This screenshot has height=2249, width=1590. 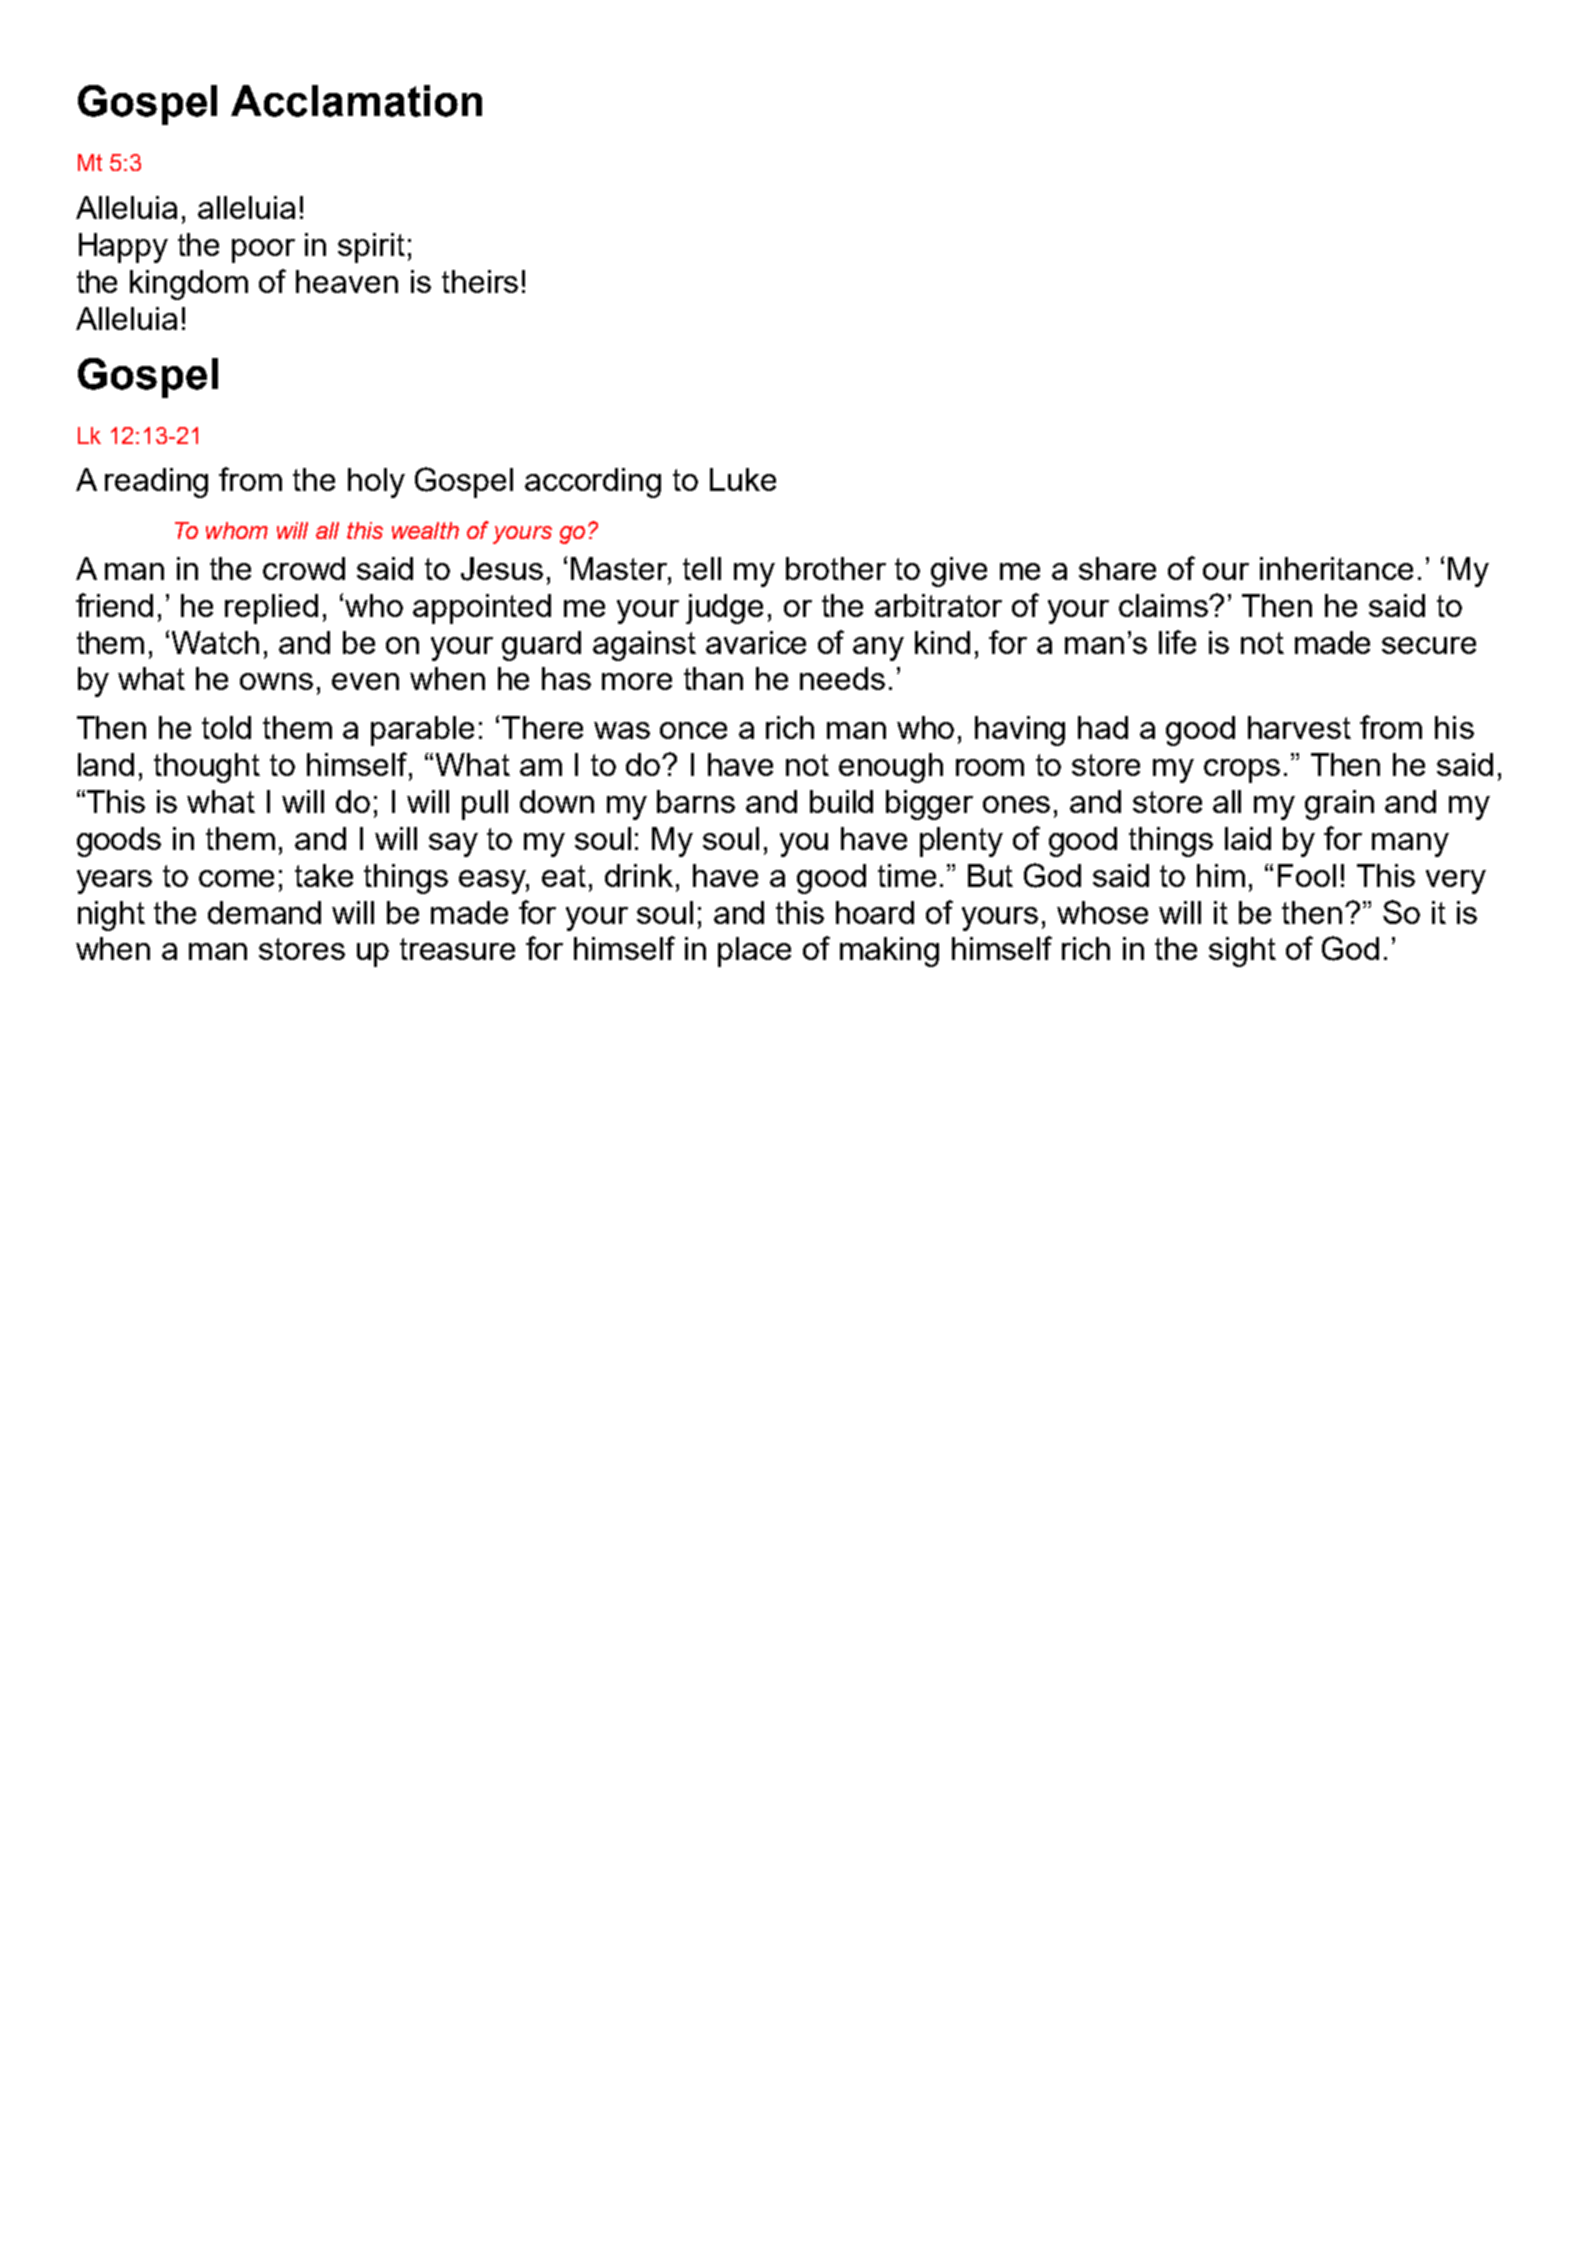 What do you see at coordinates (371, 248) in the screenshot?
I see `spirit` at bounding box center [371, 248].
